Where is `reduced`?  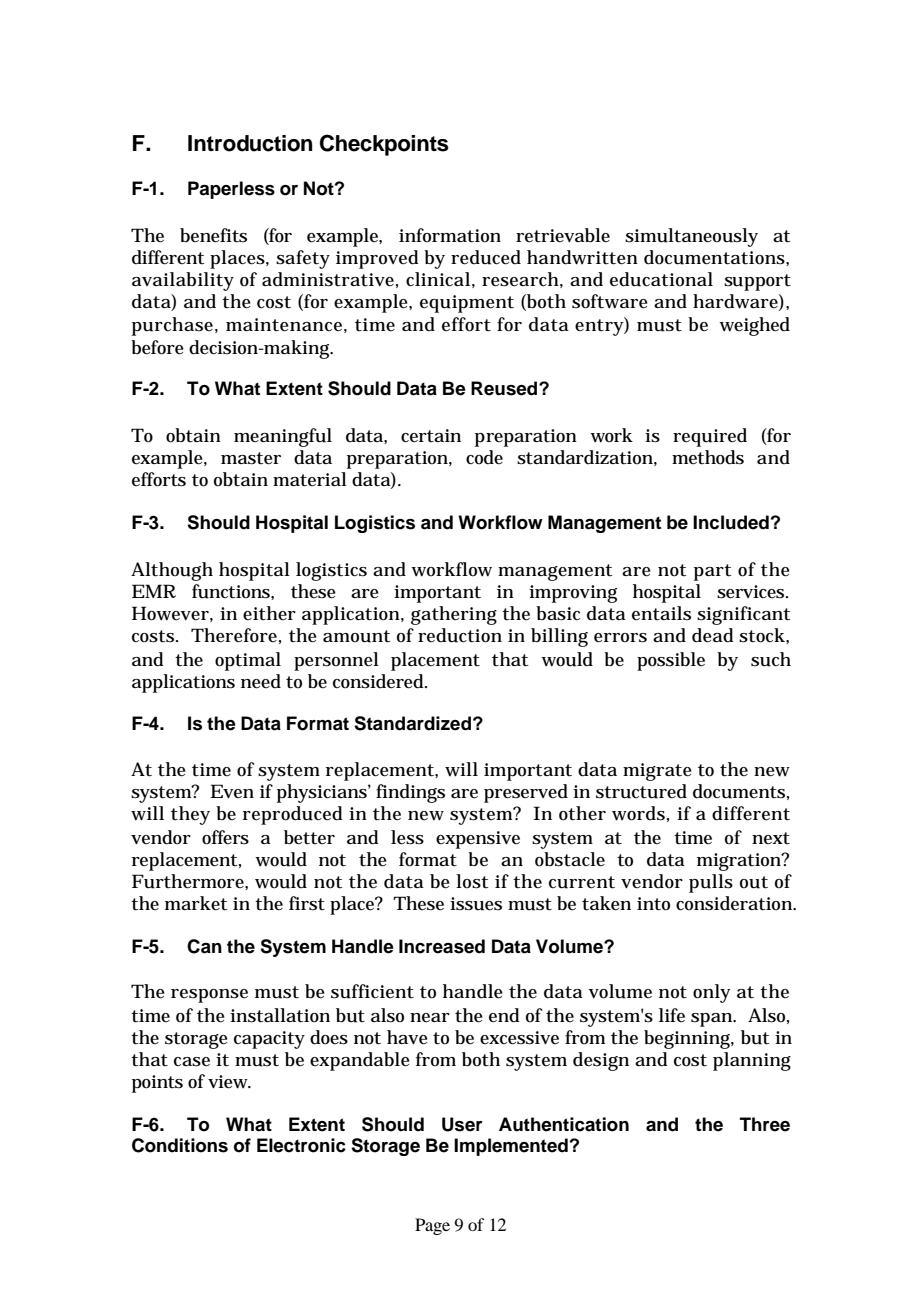 reduced is located at coordinates (486, 257).
